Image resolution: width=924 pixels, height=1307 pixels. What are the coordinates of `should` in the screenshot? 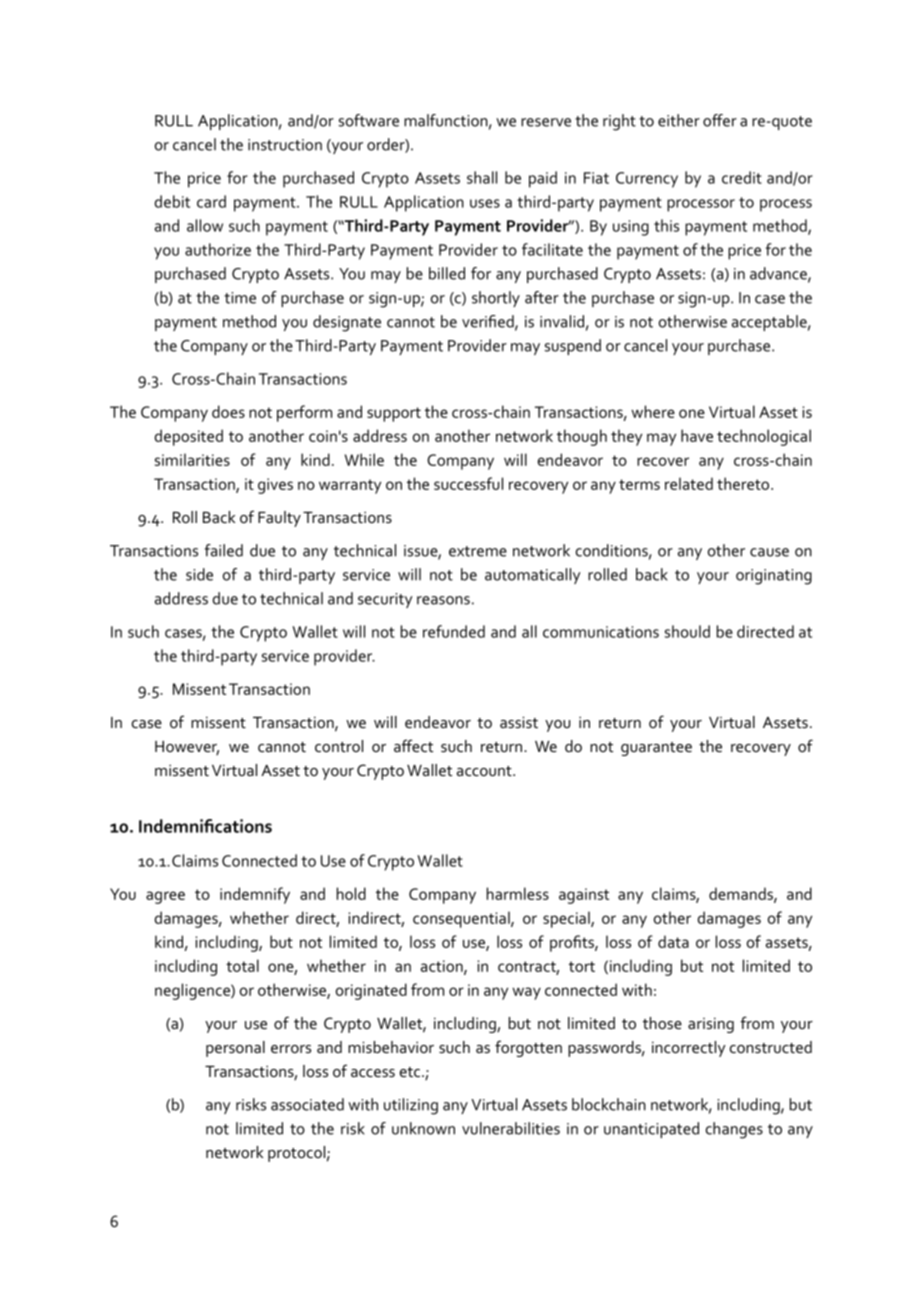 It's located at (687, 631).
